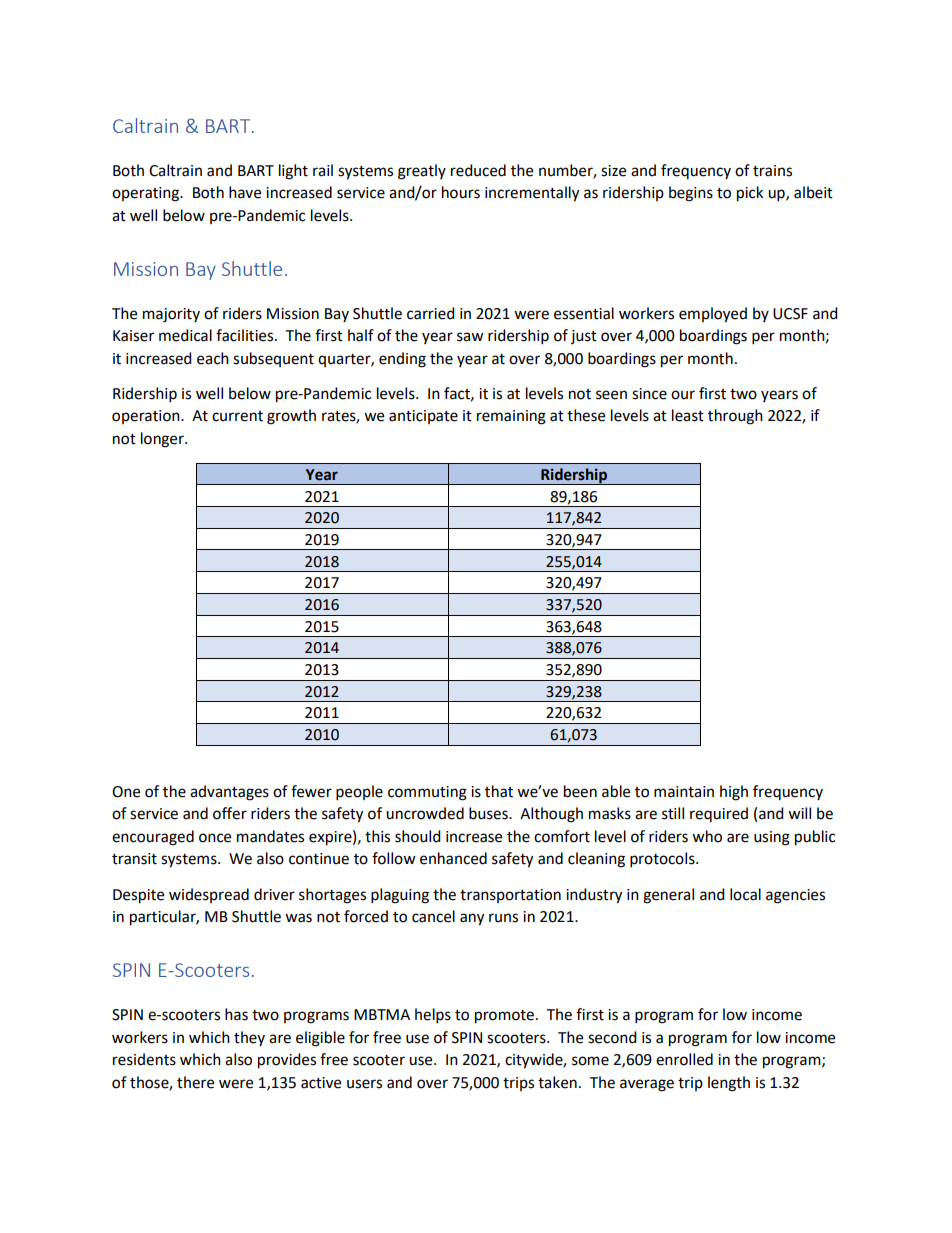  What do you see at coordinates (461, 192) in the screenshot?
I see `hours` at bounding box center [461, 192].
